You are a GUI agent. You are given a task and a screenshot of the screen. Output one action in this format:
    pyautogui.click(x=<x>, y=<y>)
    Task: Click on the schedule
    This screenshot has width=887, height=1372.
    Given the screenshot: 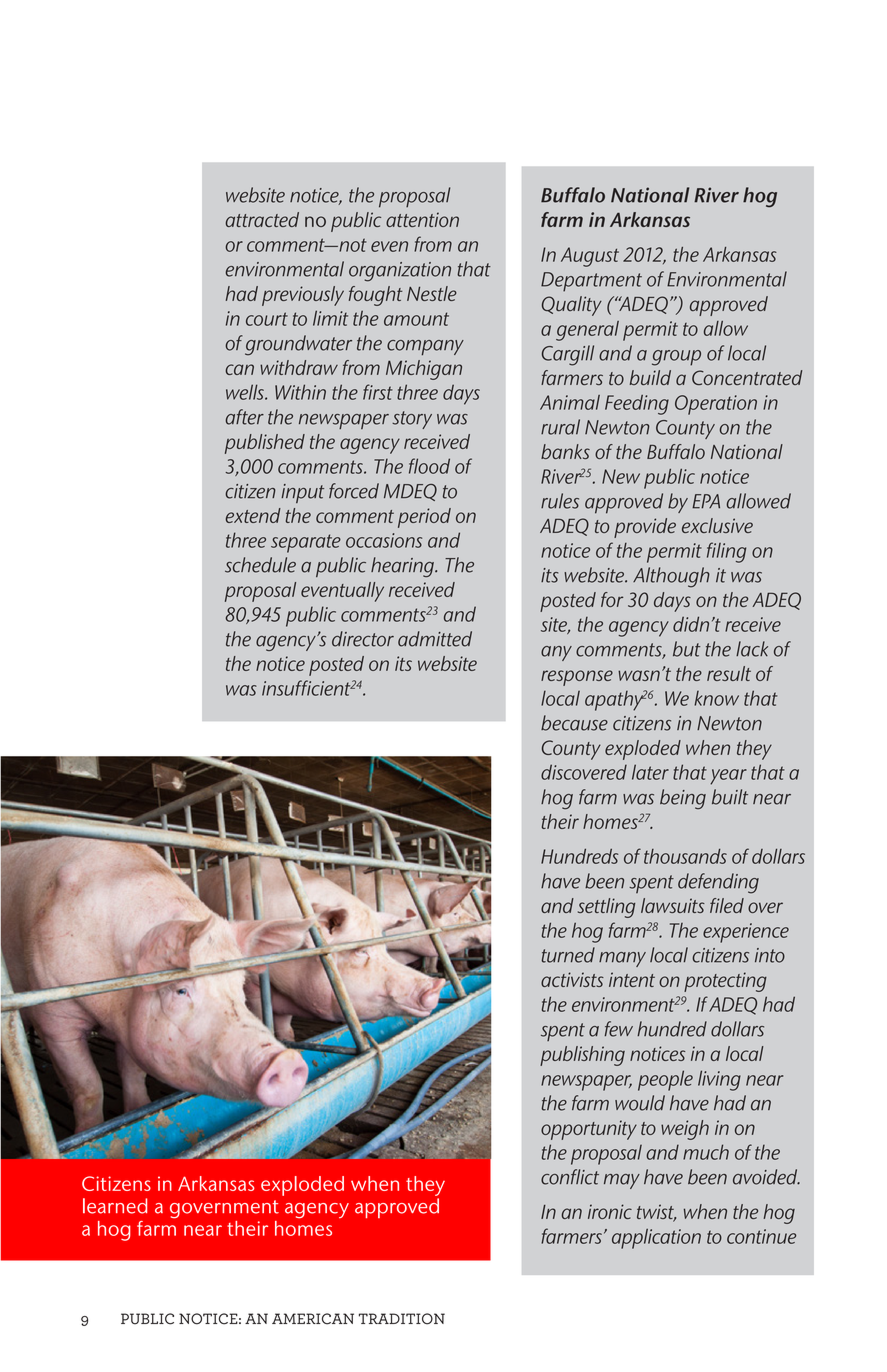 What is the action you would take?
    pyautogui.click(x=260, y=565)
